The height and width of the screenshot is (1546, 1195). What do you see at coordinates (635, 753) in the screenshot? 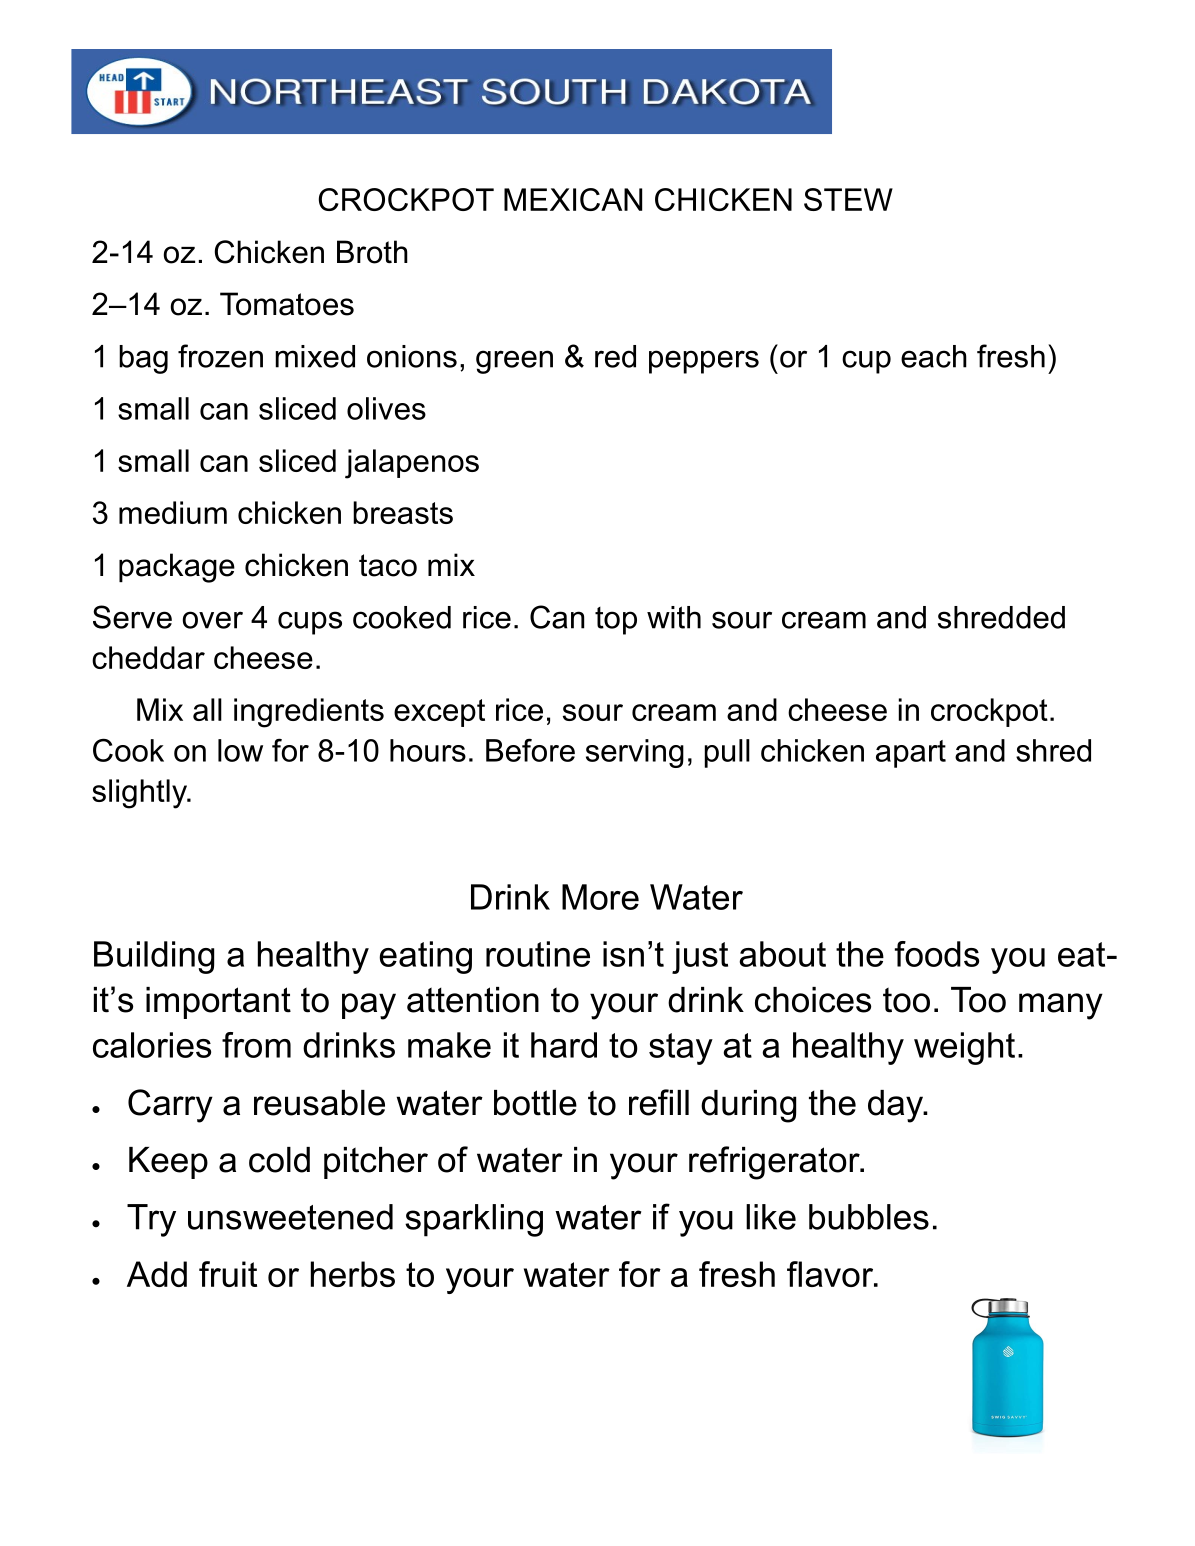
I see `serving` at bounding box center [635, 753].
